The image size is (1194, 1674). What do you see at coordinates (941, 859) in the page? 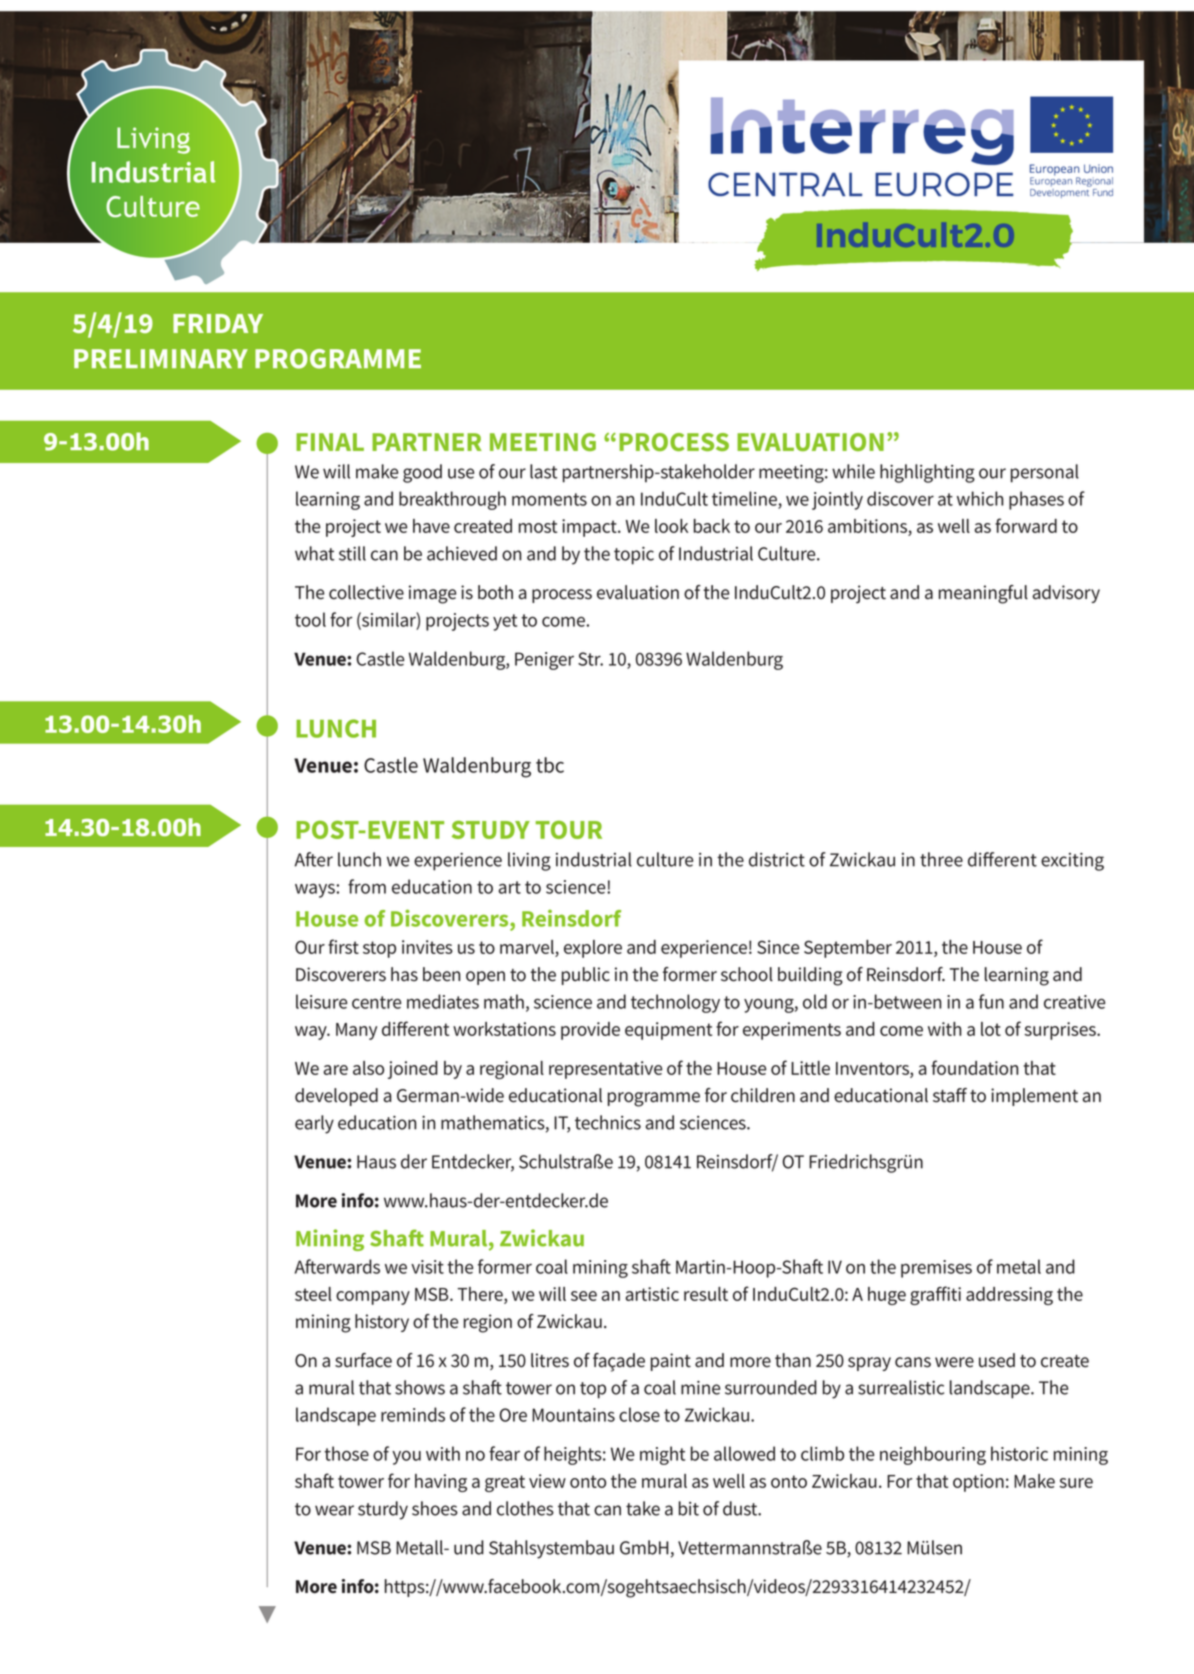
I see `three` at bounding box center [941, 859].
